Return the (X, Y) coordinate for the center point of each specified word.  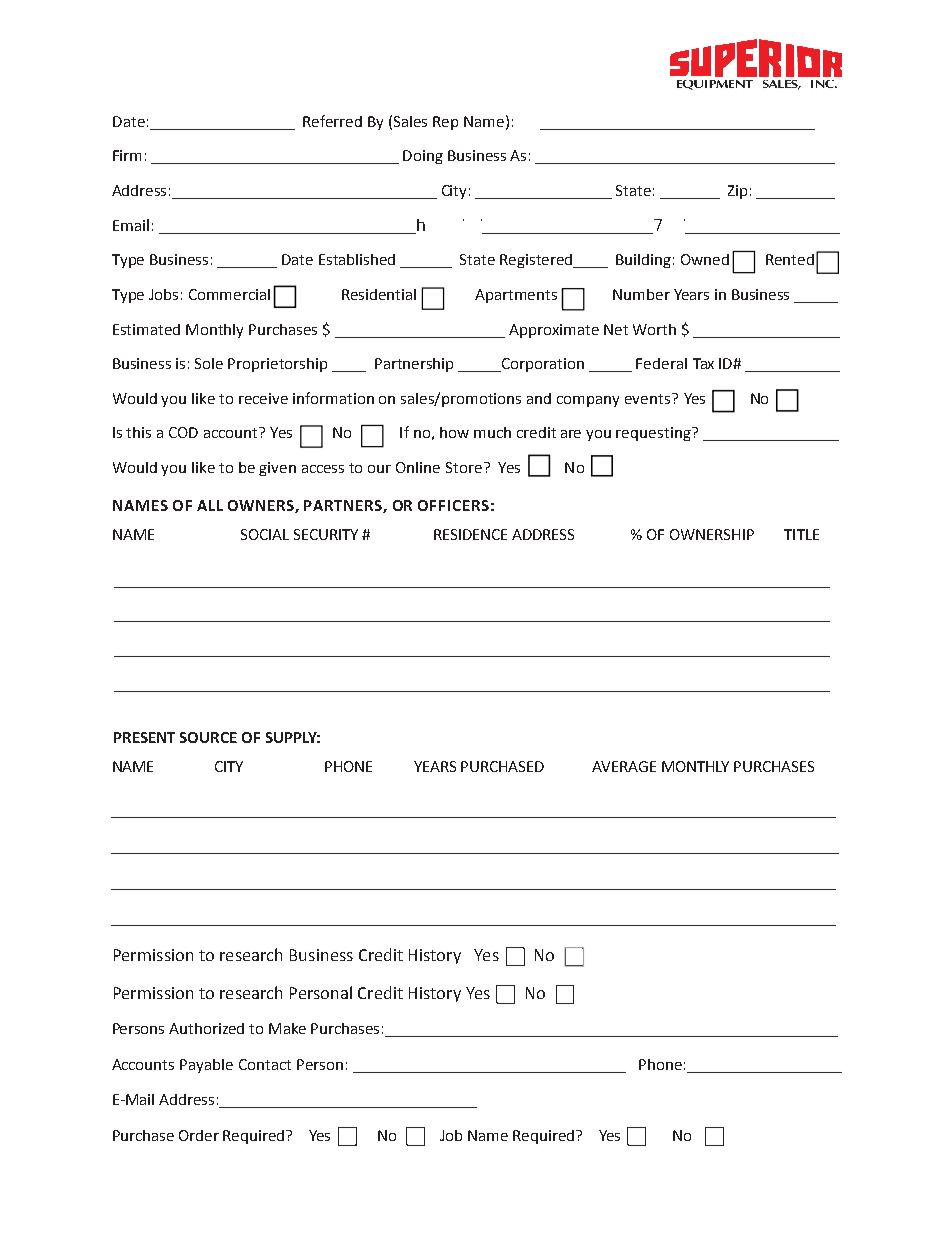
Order (199, 1135)
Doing (423, 157)
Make (287, 1028)
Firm (127, 155)
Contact (265, 1064)
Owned (705, 259)
